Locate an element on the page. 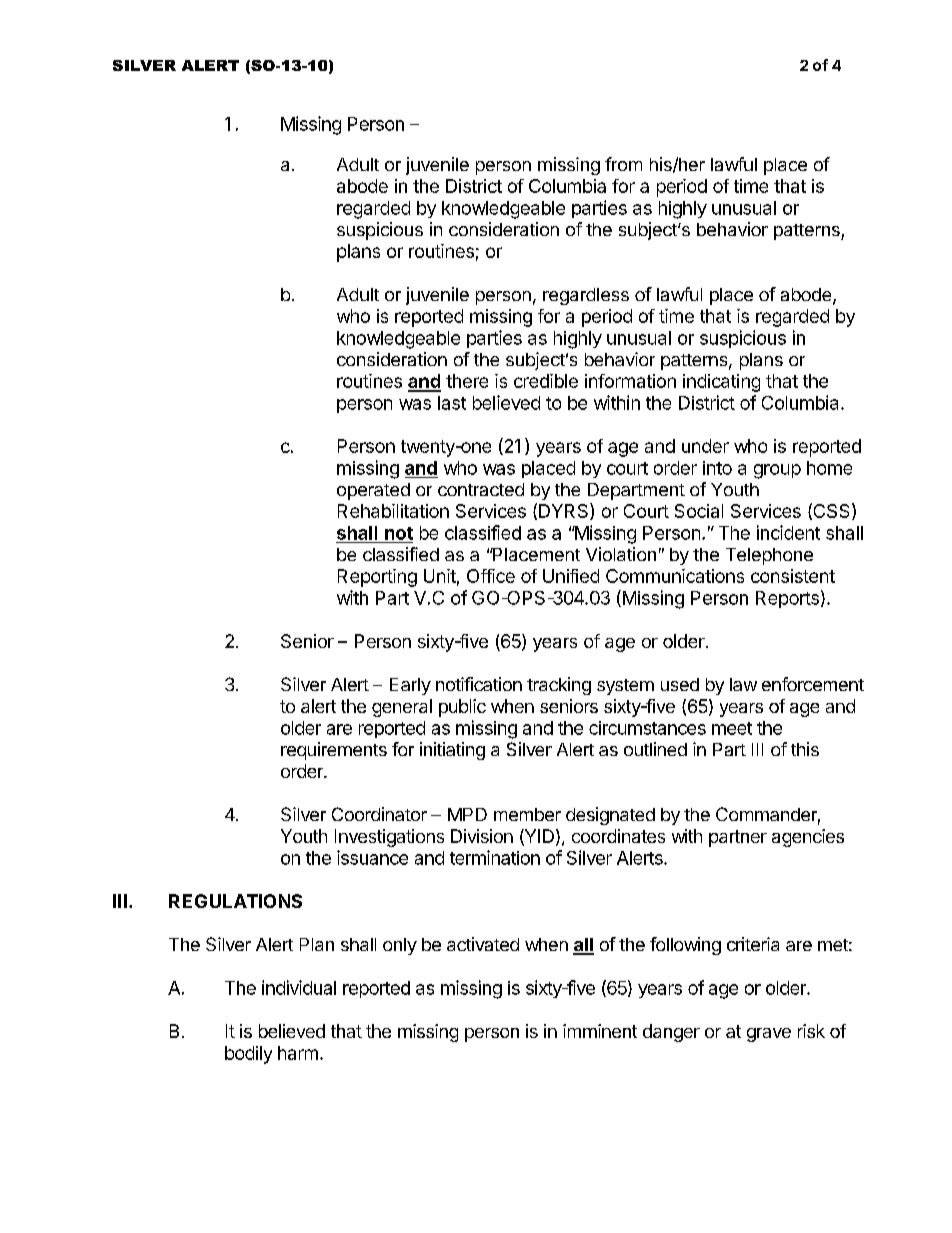  Reporting is located at coordinates (377, 578).
